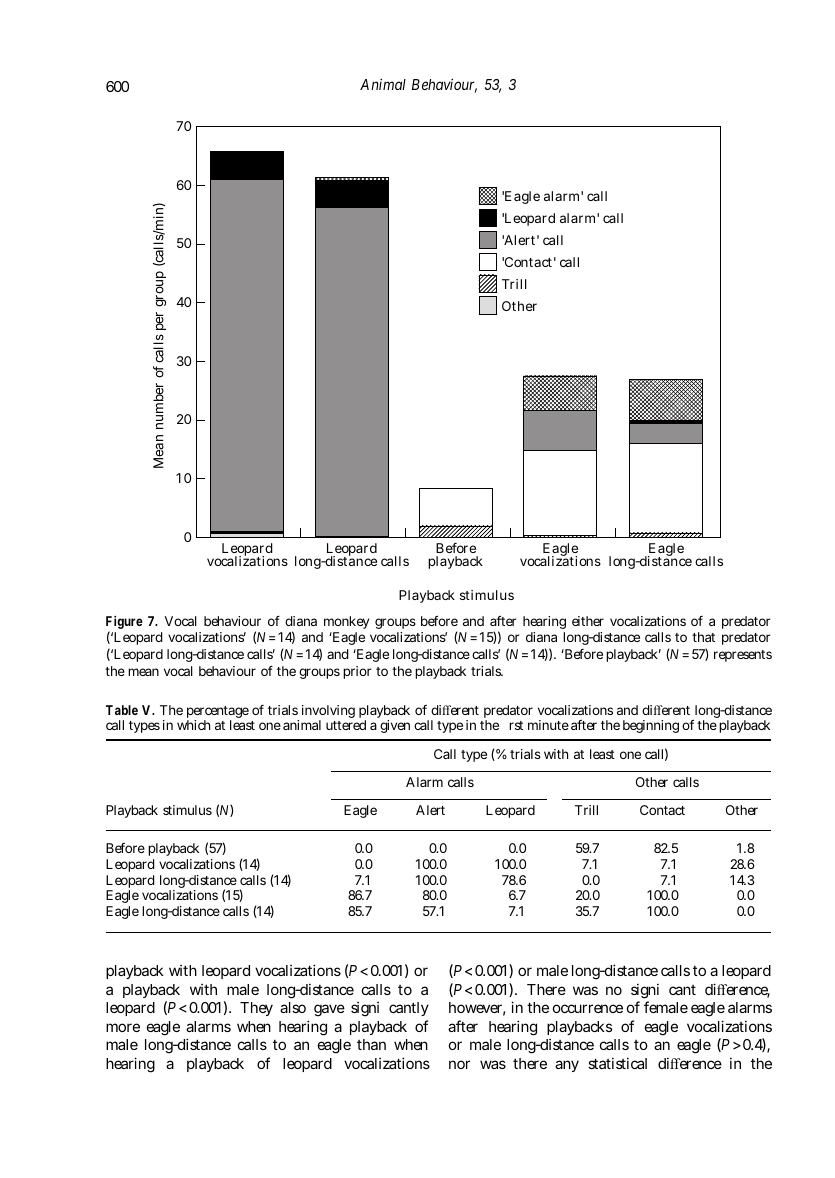 Image resolution: width=835 pixels, height=1178 pixels. Describe the element at coordinates (193, 725) in the document. I see `which` at that location.
